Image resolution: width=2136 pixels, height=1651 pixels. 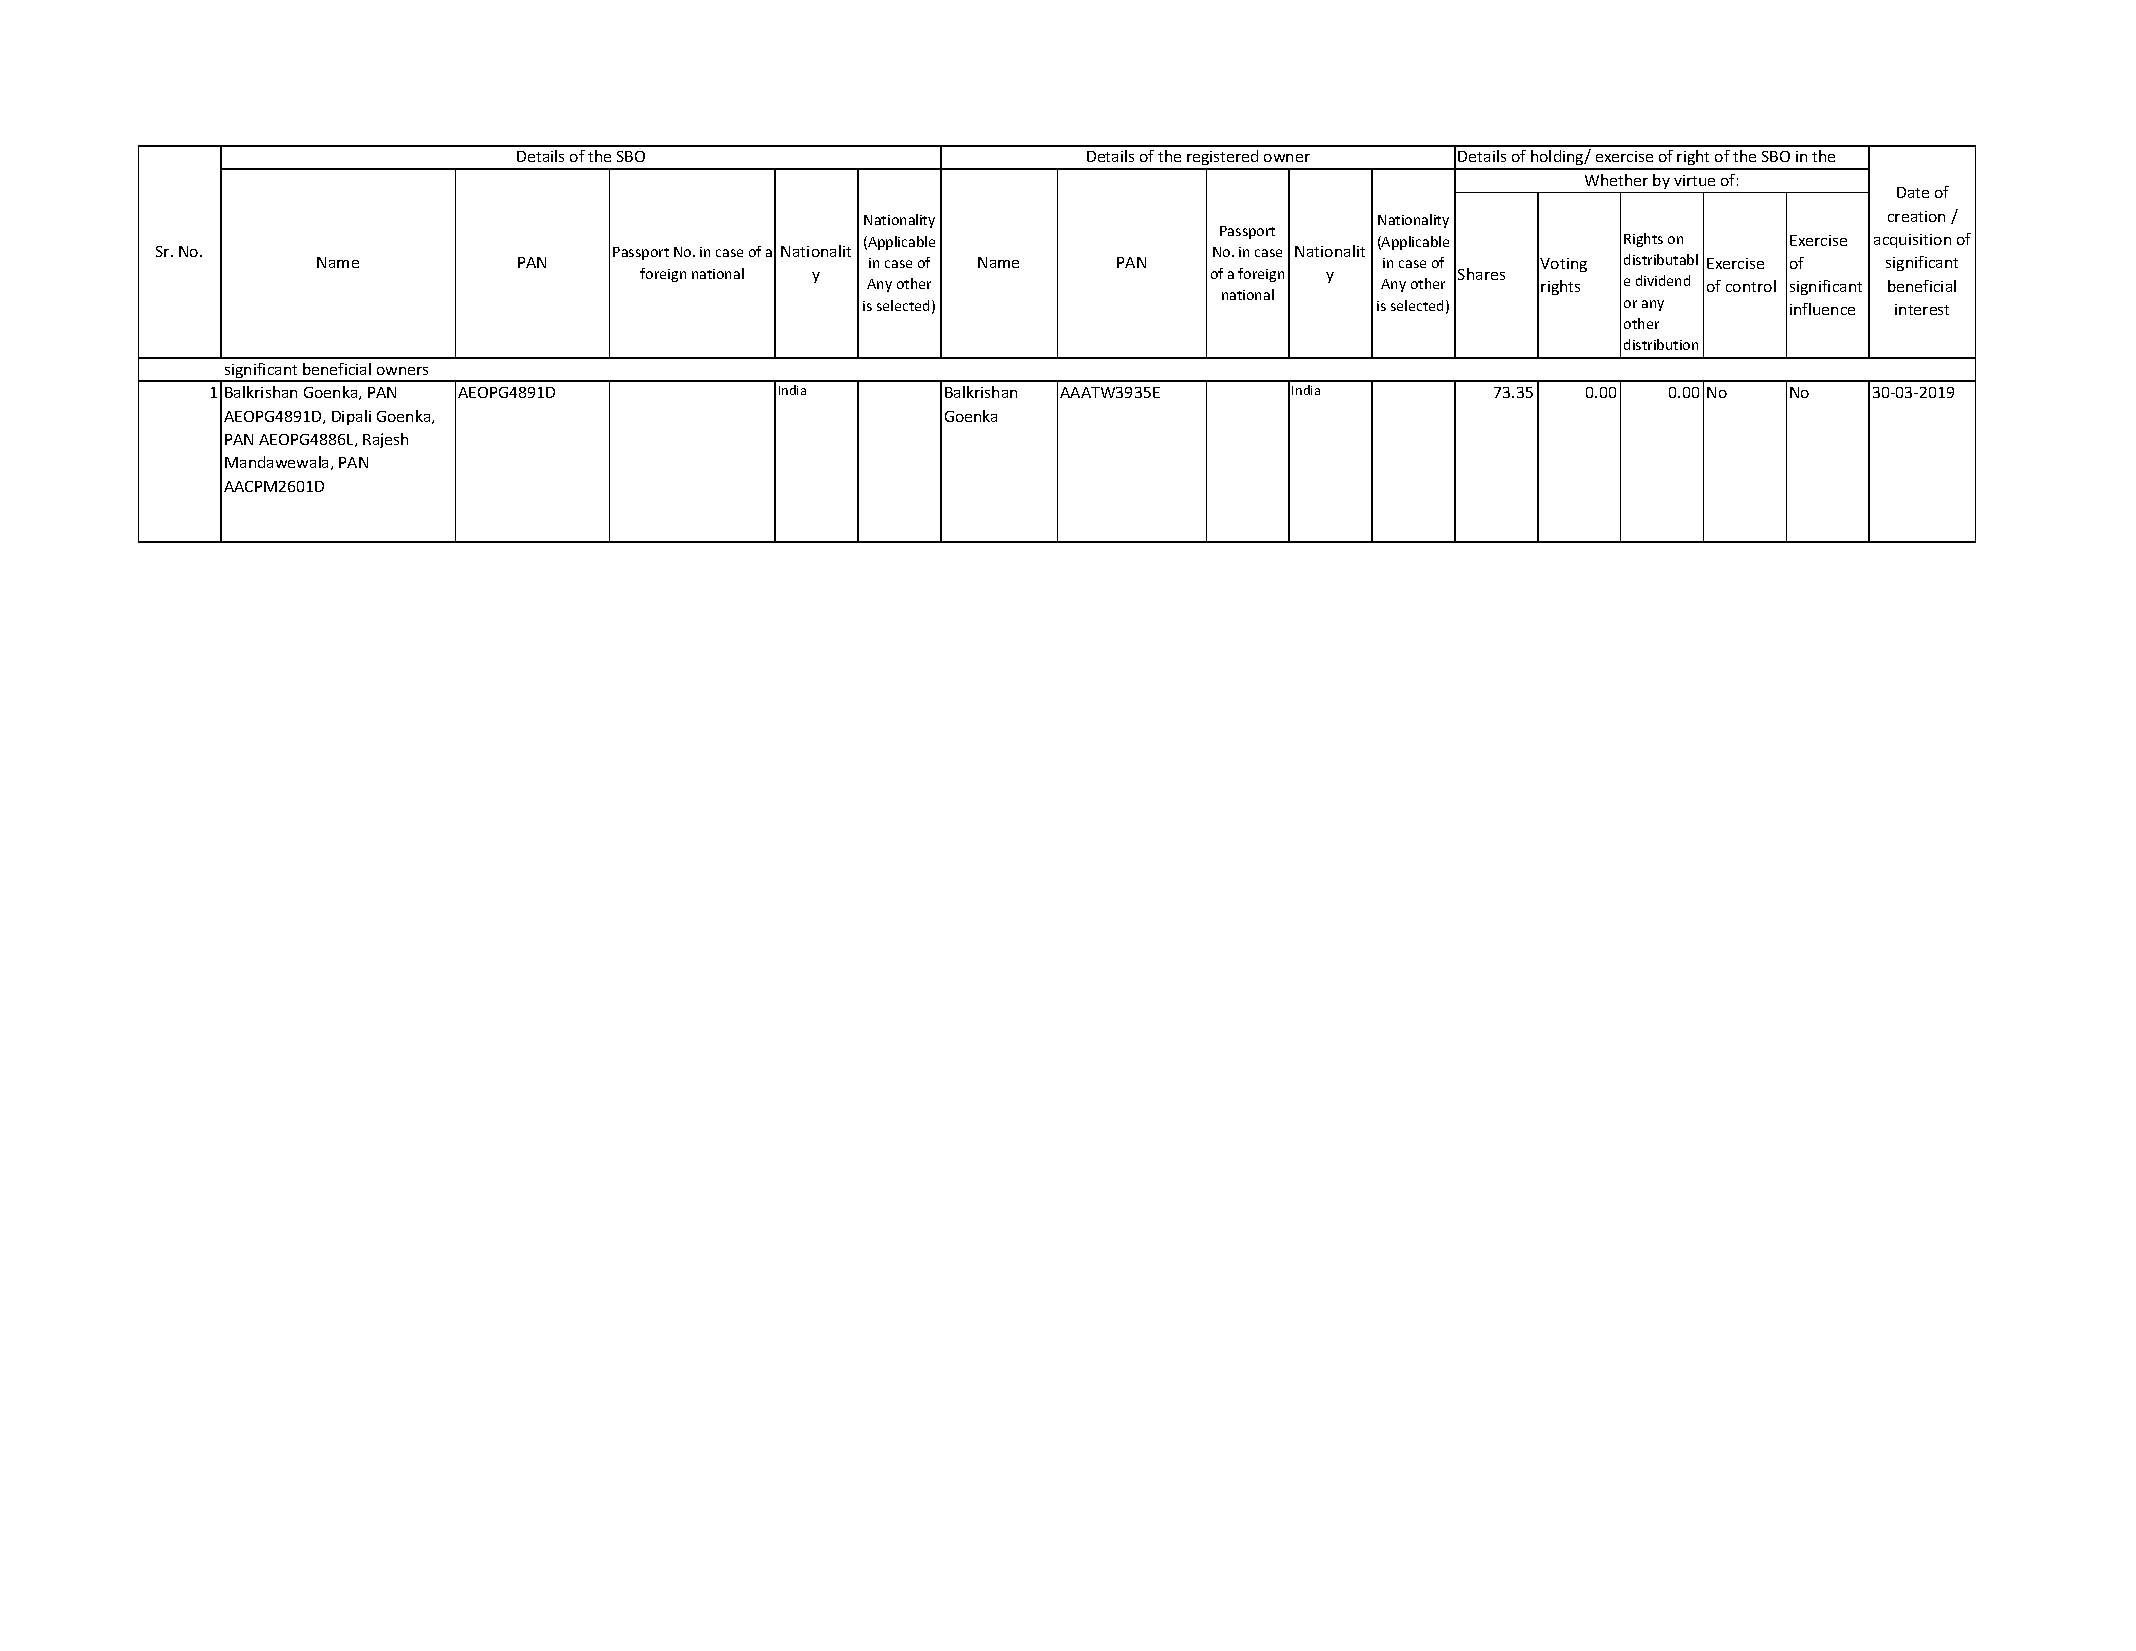 What do you see at coordinates (1563, 265) in the screenshot?
I see `Voting` at bounding box center [1563, 265].
